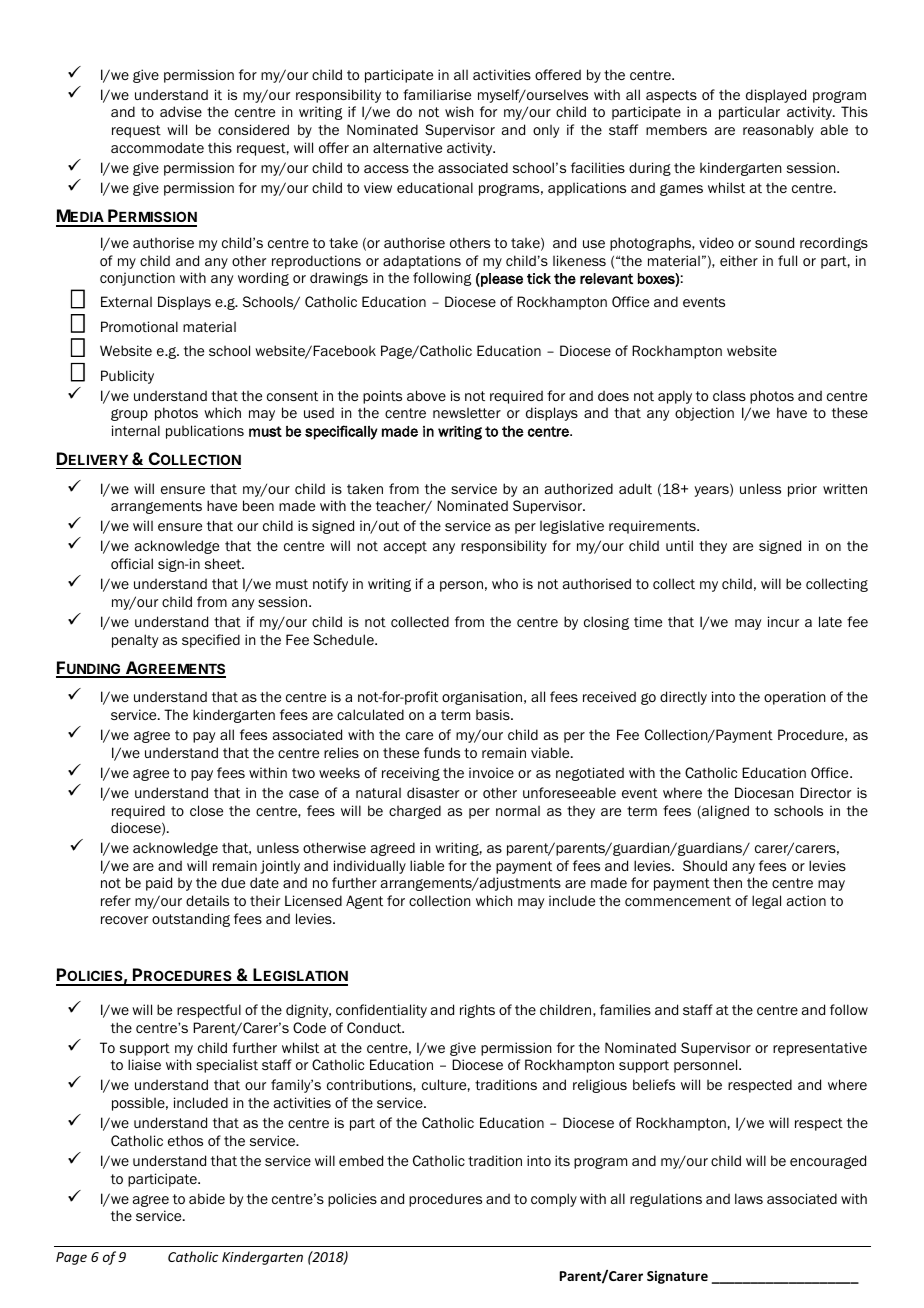  Describe the element at coordinates (185, 1141) in the screenshot. I see `ethos` at that location.
